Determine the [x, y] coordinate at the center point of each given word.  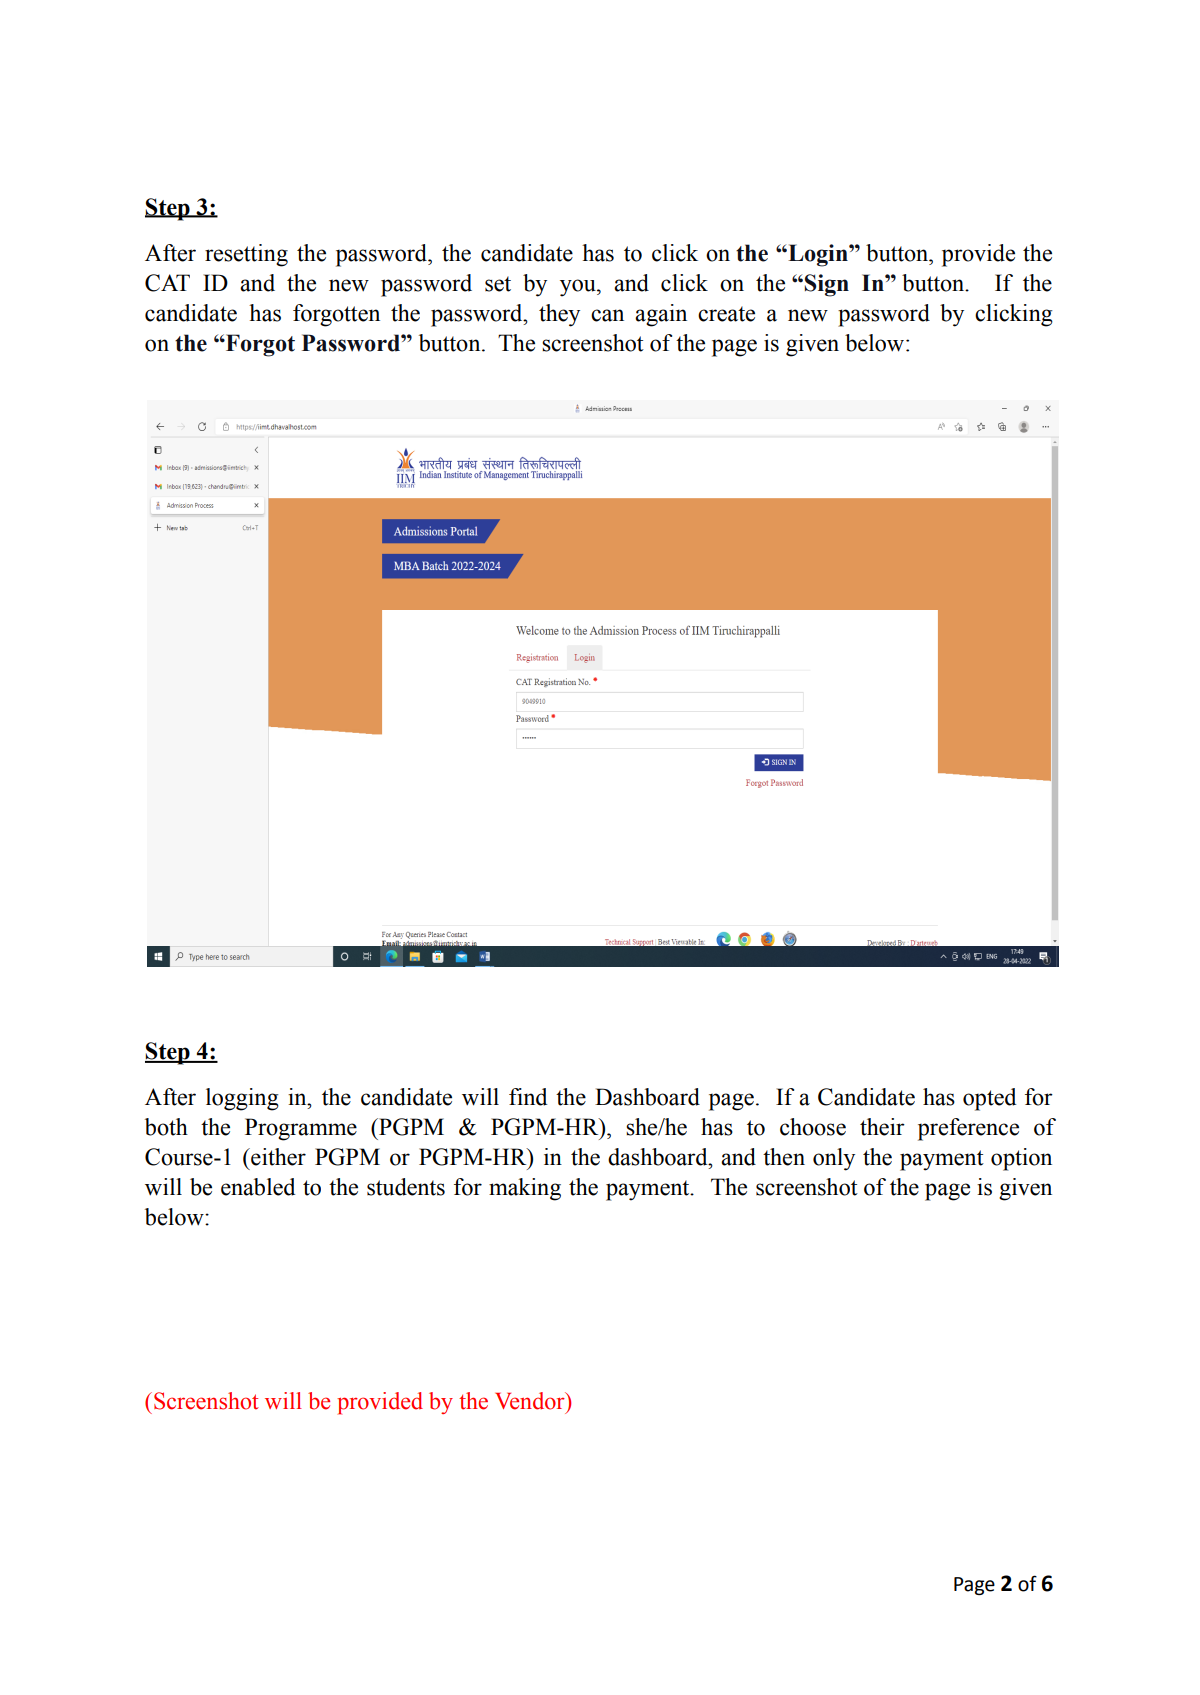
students [406, 1187]
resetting [246, 255]
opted [989, 1099]
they [559, 315]
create [726, 314]
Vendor [531, 1401]
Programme [301, 1129]
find [528, 1097]
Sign [827, 285]
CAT [167, 283]
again [661, 315]
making [525, 1189]
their [882, 1127]
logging [242, 1099]
